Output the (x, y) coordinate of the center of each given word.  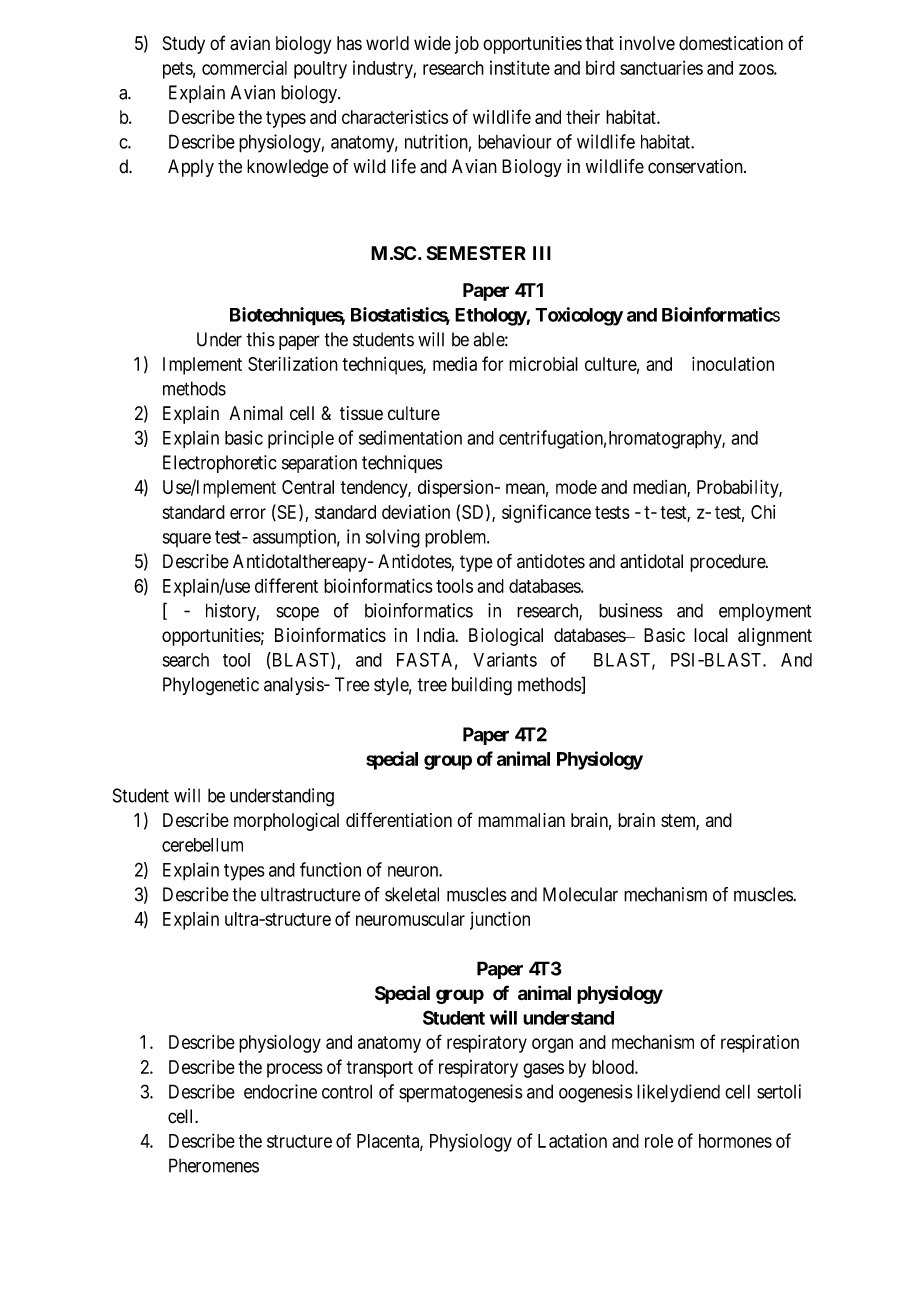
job (467, 45)
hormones (735, 1141)
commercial (244, 67)
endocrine (280, 1091)
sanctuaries (661, 67)
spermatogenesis (461, 1093)
